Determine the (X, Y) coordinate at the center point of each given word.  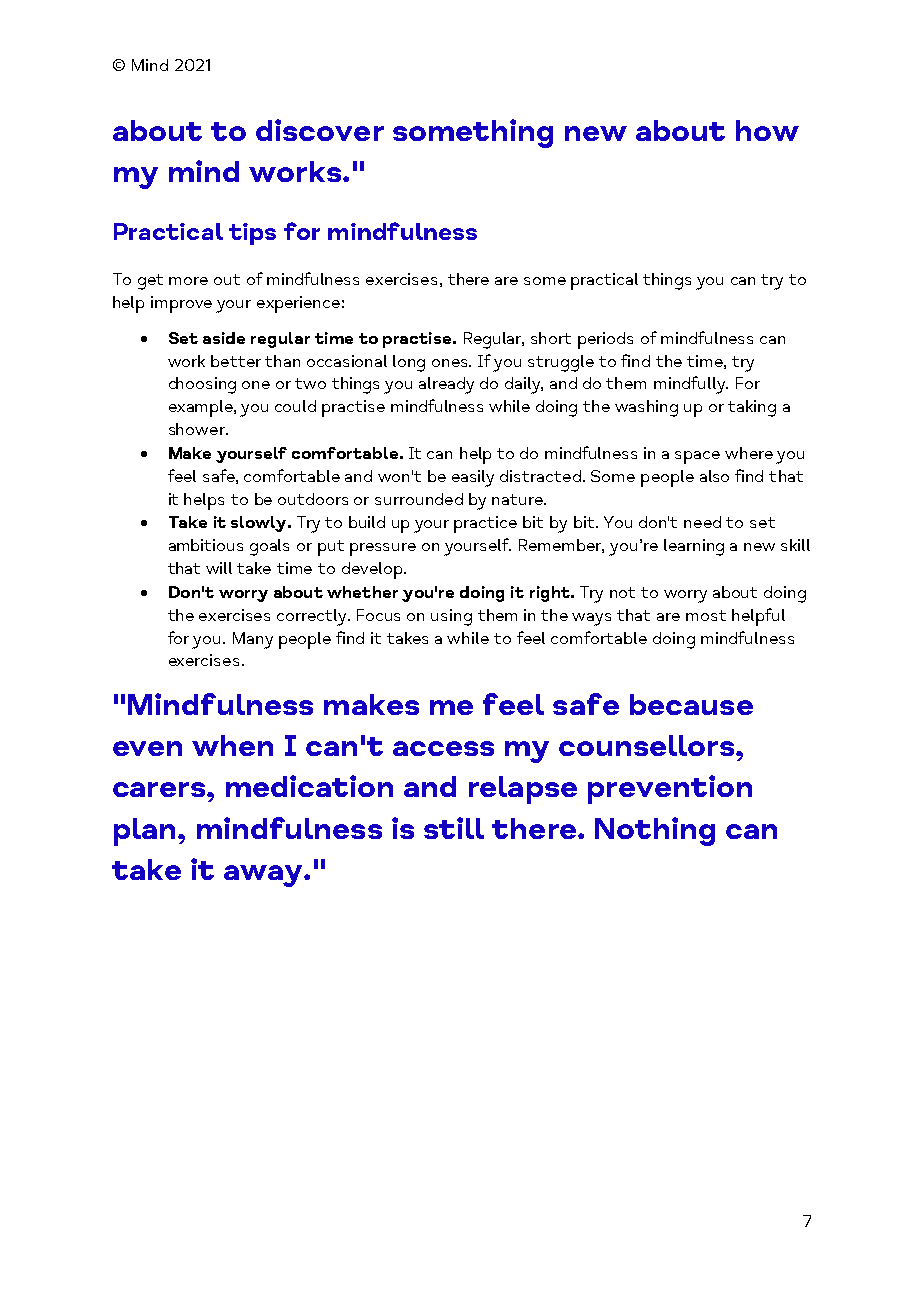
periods (605, 340)
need (702, 522)
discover (320, 130)
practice (485, 524)
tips (252, 234)
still (454, 828)
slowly (260, 524)
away (264, 876)
